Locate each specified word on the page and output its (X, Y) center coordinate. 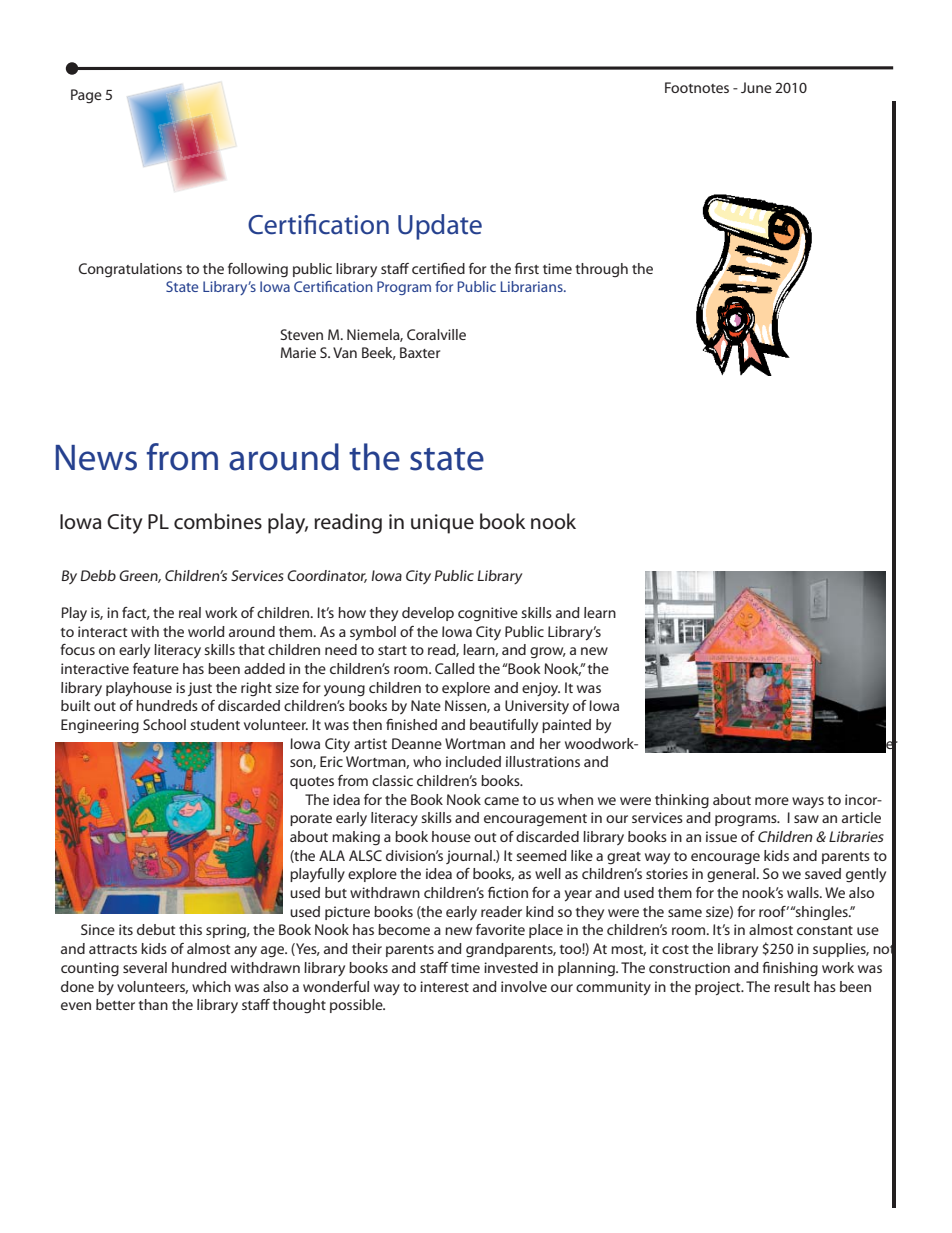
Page (86, 96)
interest (444, 986)
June (756, 87)
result (792, 986)
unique (442, 524)
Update (440, 227)
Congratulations (130, 270)
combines (218, 521)
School (164, 724)
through (601, 270)
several (145, 967)
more (772, 801)
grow (548, 653)
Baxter (420, 352)
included (473, 761)
